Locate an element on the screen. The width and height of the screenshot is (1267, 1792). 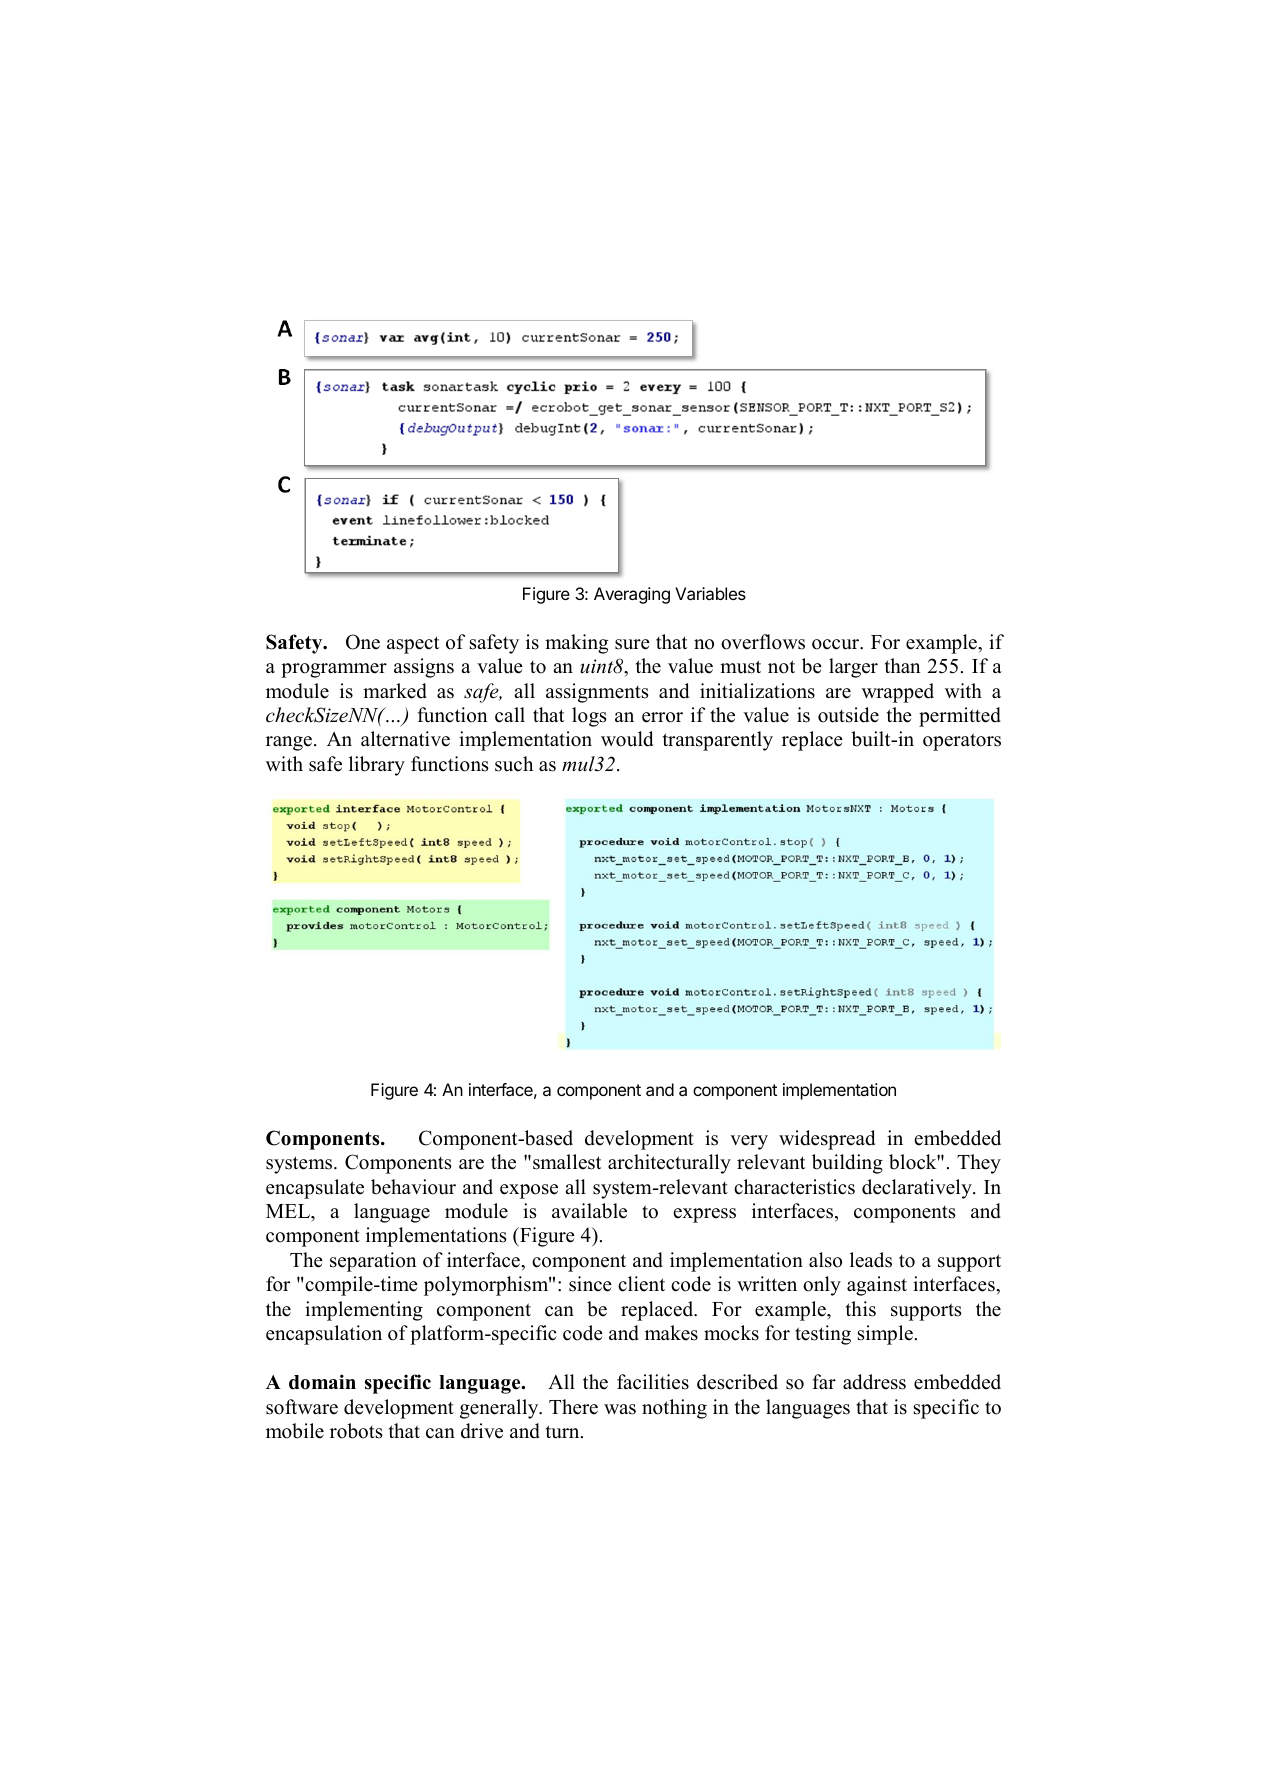
very is located at coordinates (749, 1142).
